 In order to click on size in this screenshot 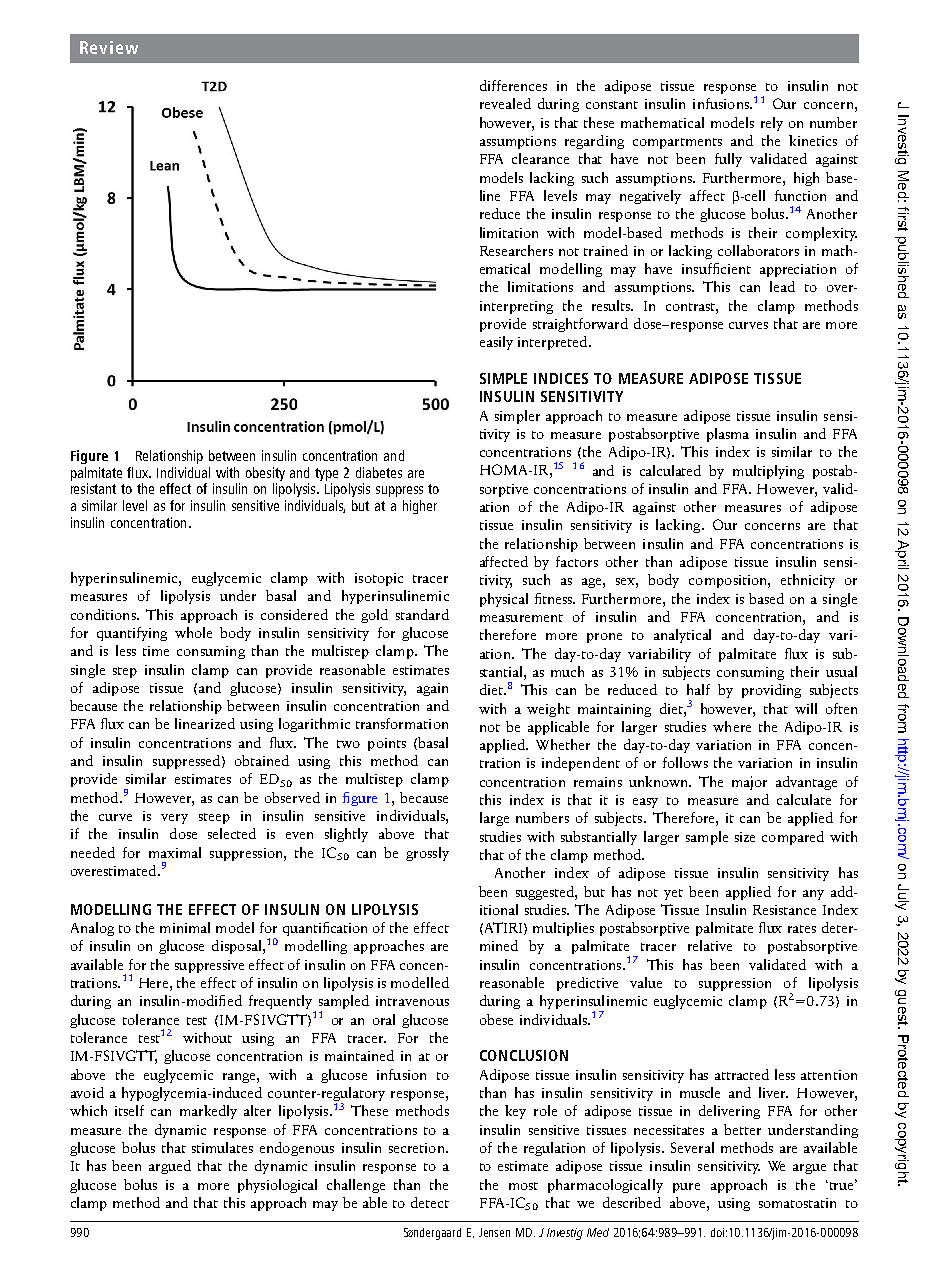, I will do `click(745, 837)`.
